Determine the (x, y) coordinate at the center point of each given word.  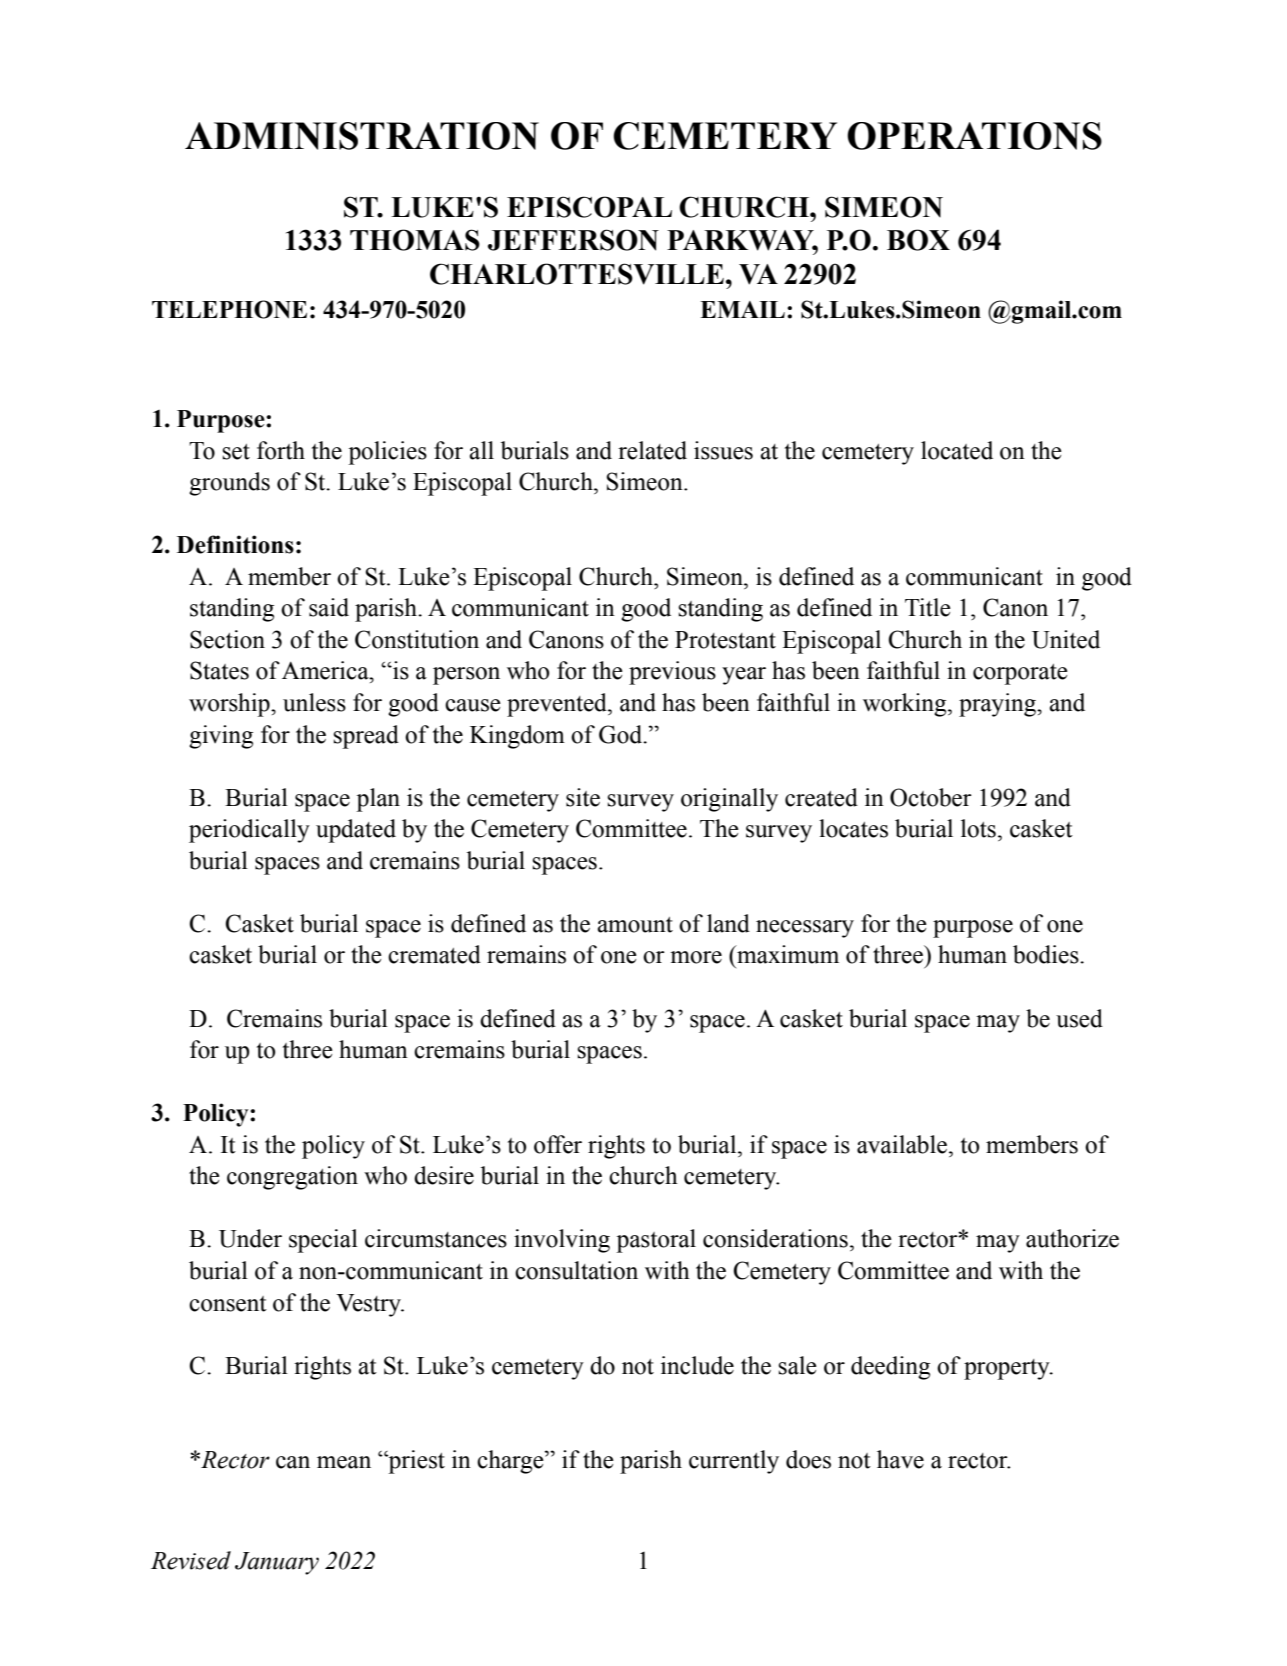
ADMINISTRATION (362, 136)
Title (928, 607)
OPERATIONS (974, 136)
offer (558, 1144)
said (329, 607)
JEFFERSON (573, 240)
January (277, 1563)
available (903, 1144)
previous (672, 673)
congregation (292, 1178)
